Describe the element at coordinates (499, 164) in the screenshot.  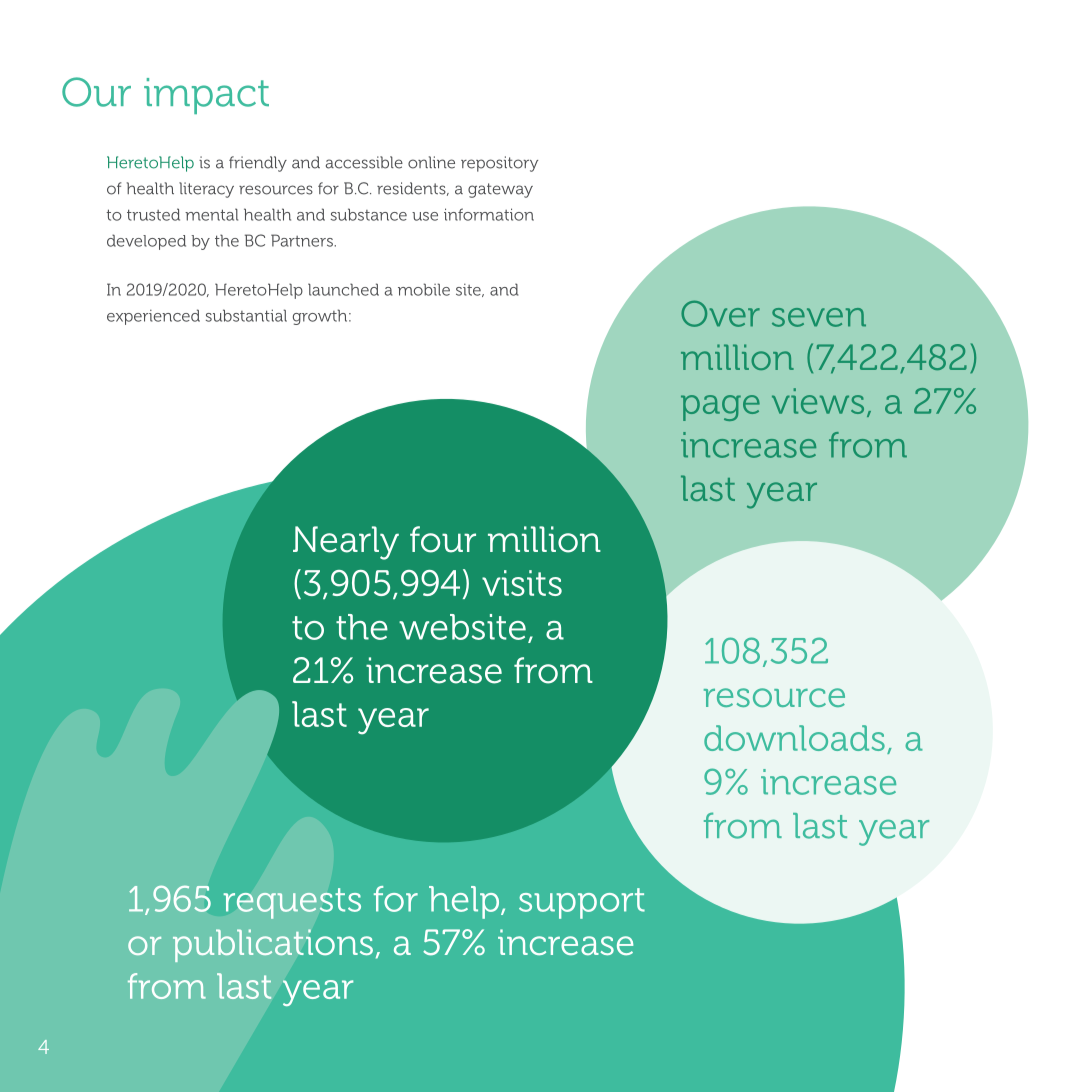
I see `repository` at that location.
